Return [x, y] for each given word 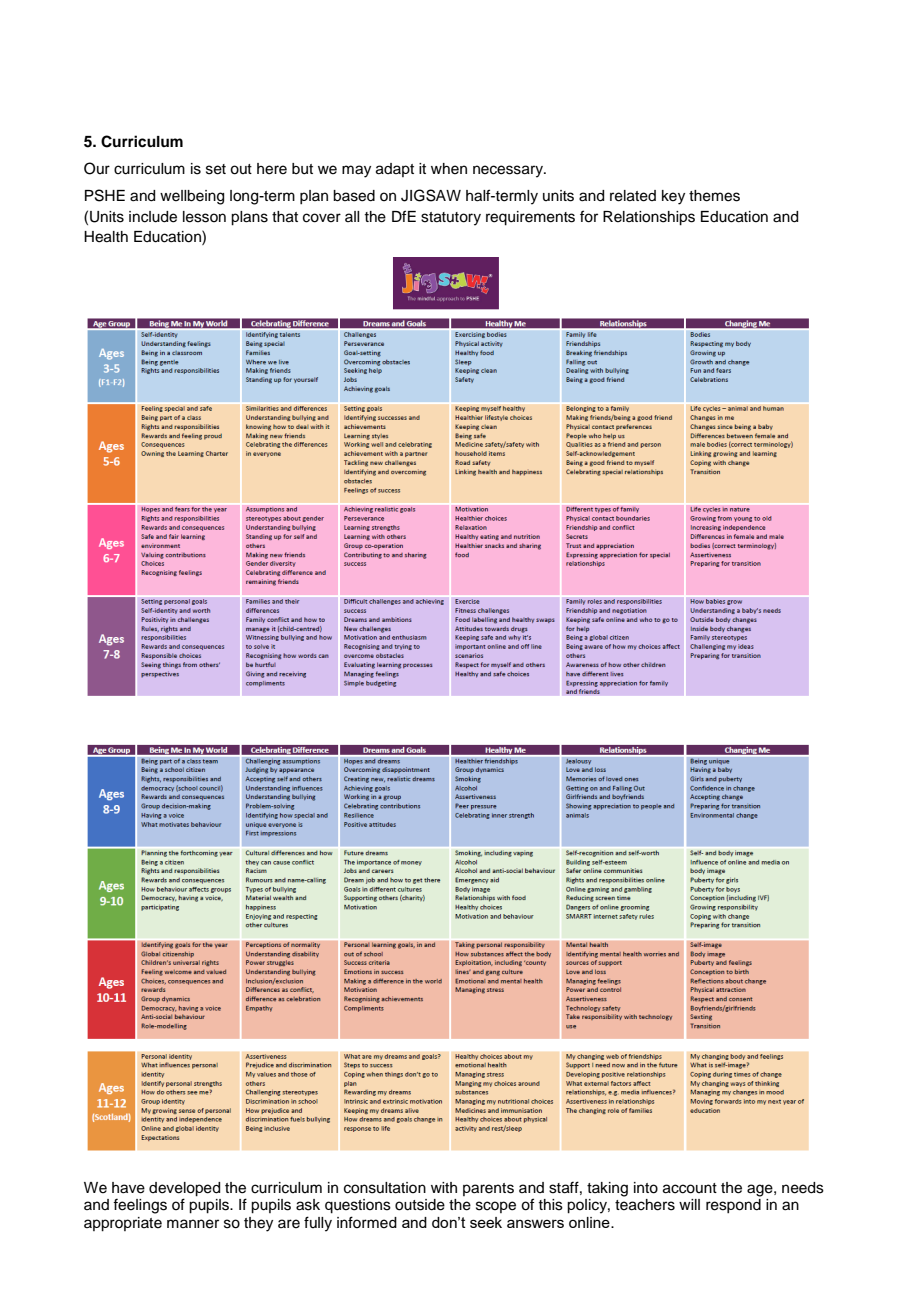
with [444, 1187]
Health [106, 237]
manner [193, 1224]
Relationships [649, 218]
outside [420, 1205]
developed [184, 1189]
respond [733, 1206]
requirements [530, 218]
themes [714, 196]
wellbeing [192, 197]
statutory [451, 219]
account [690, 1188]
